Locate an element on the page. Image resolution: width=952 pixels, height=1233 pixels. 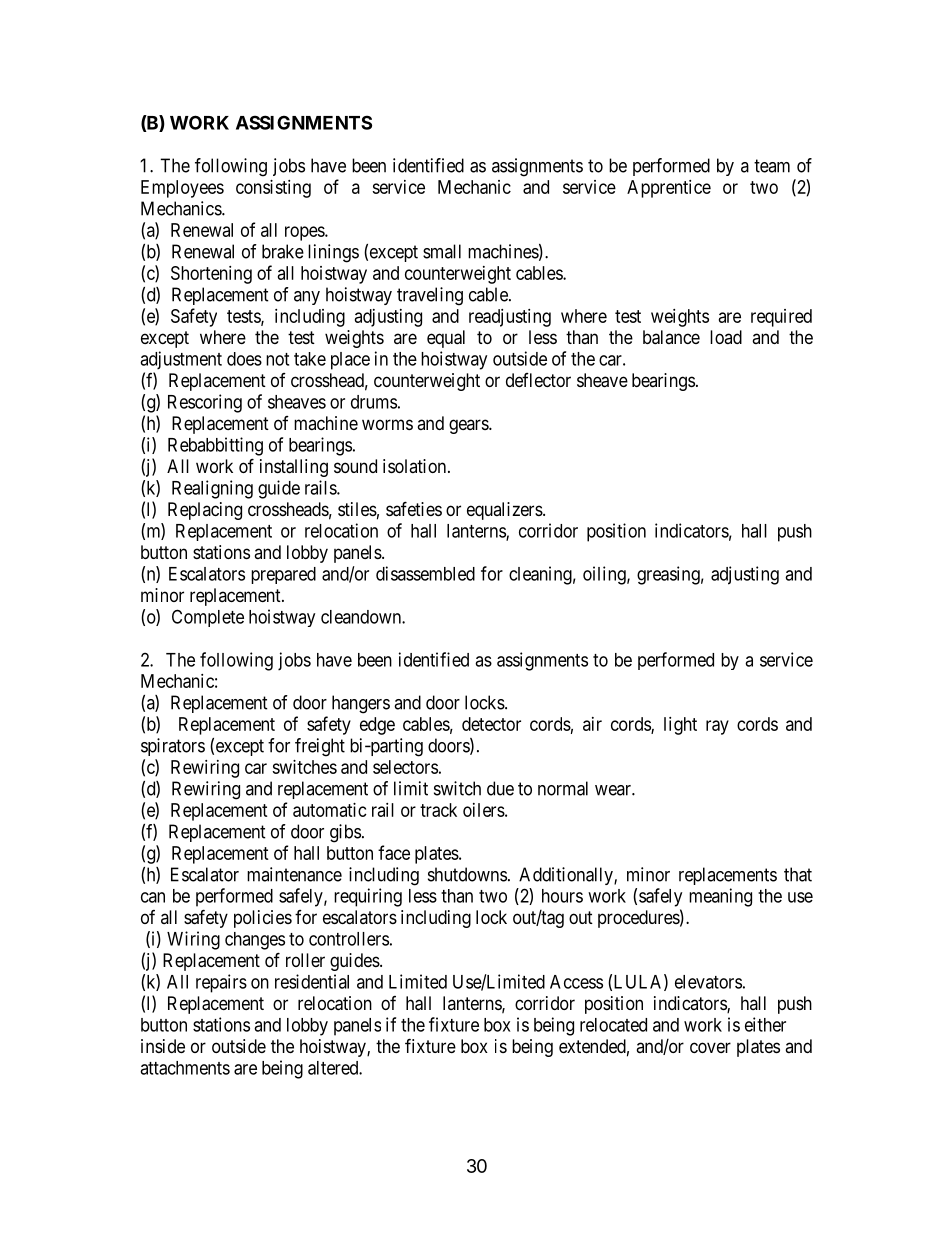
consisting is located at coordinates (273, 189).
